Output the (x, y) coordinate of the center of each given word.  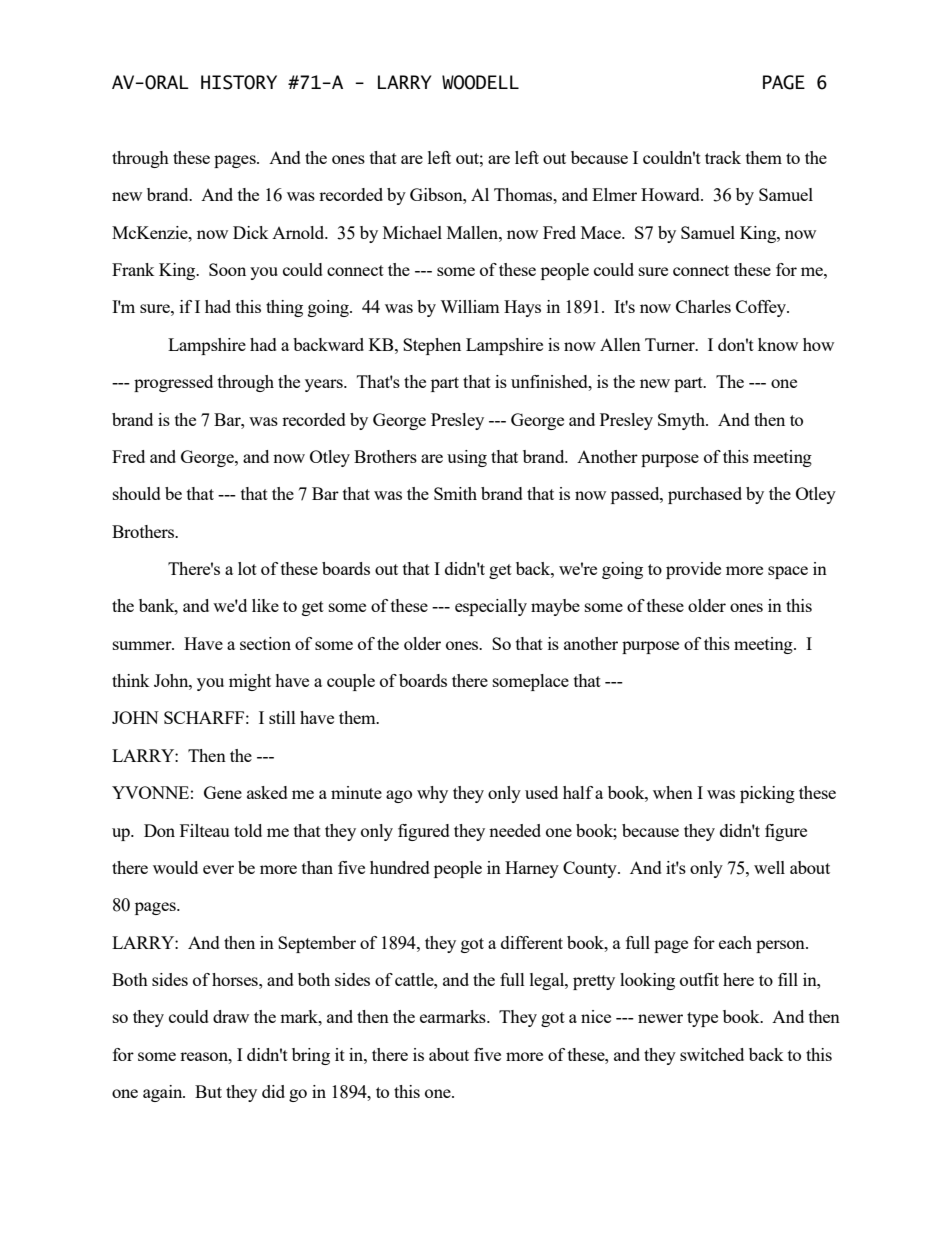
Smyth (683, 421)
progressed (173, 383)
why (432, 794)
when (673, 792)
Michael (412, 232)
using (467, 458)
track (723, 157)
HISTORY (239, 82)
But (208, 1091)
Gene (223, 792)
